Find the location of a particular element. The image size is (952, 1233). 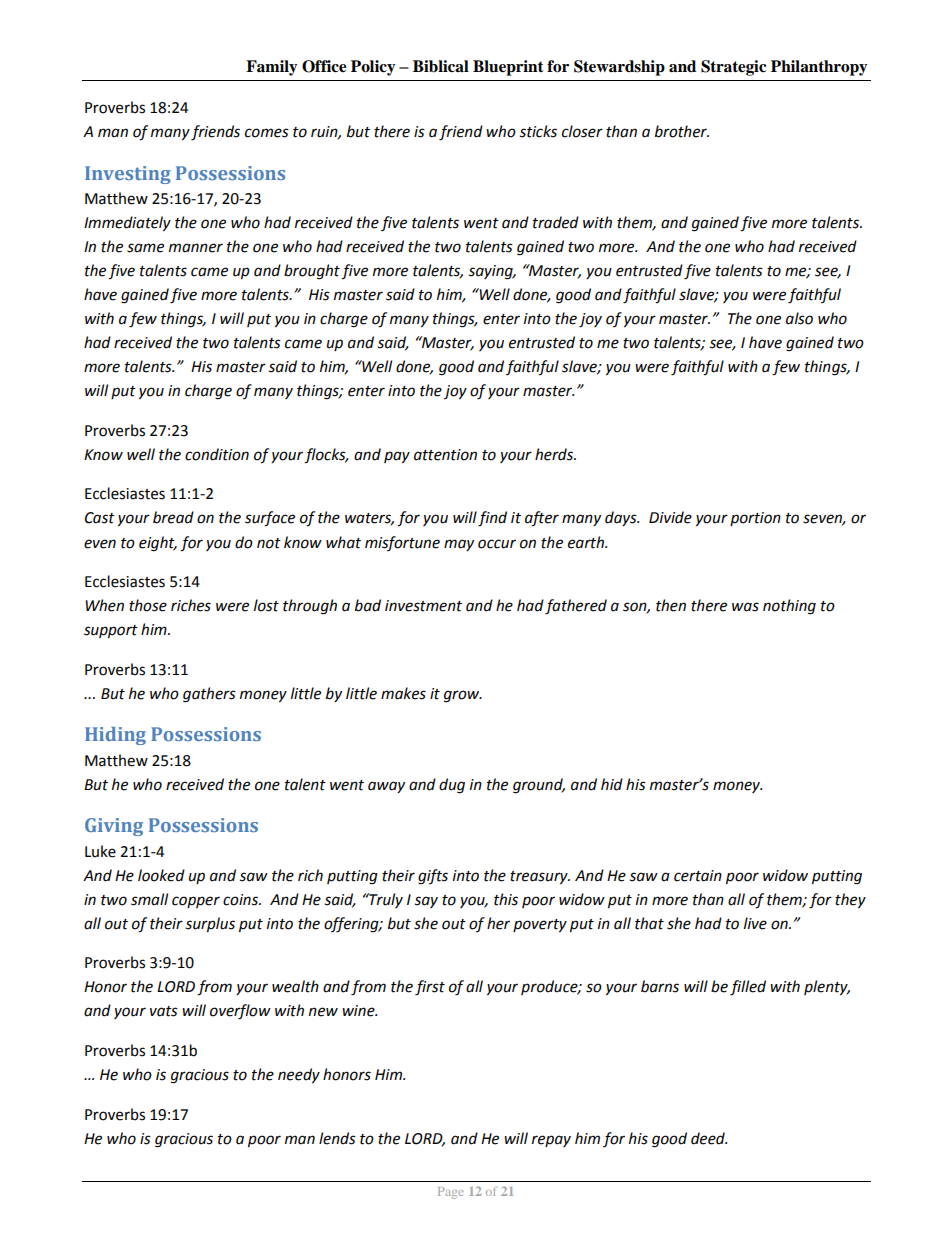

bread is located at coordinates (173, 517).
